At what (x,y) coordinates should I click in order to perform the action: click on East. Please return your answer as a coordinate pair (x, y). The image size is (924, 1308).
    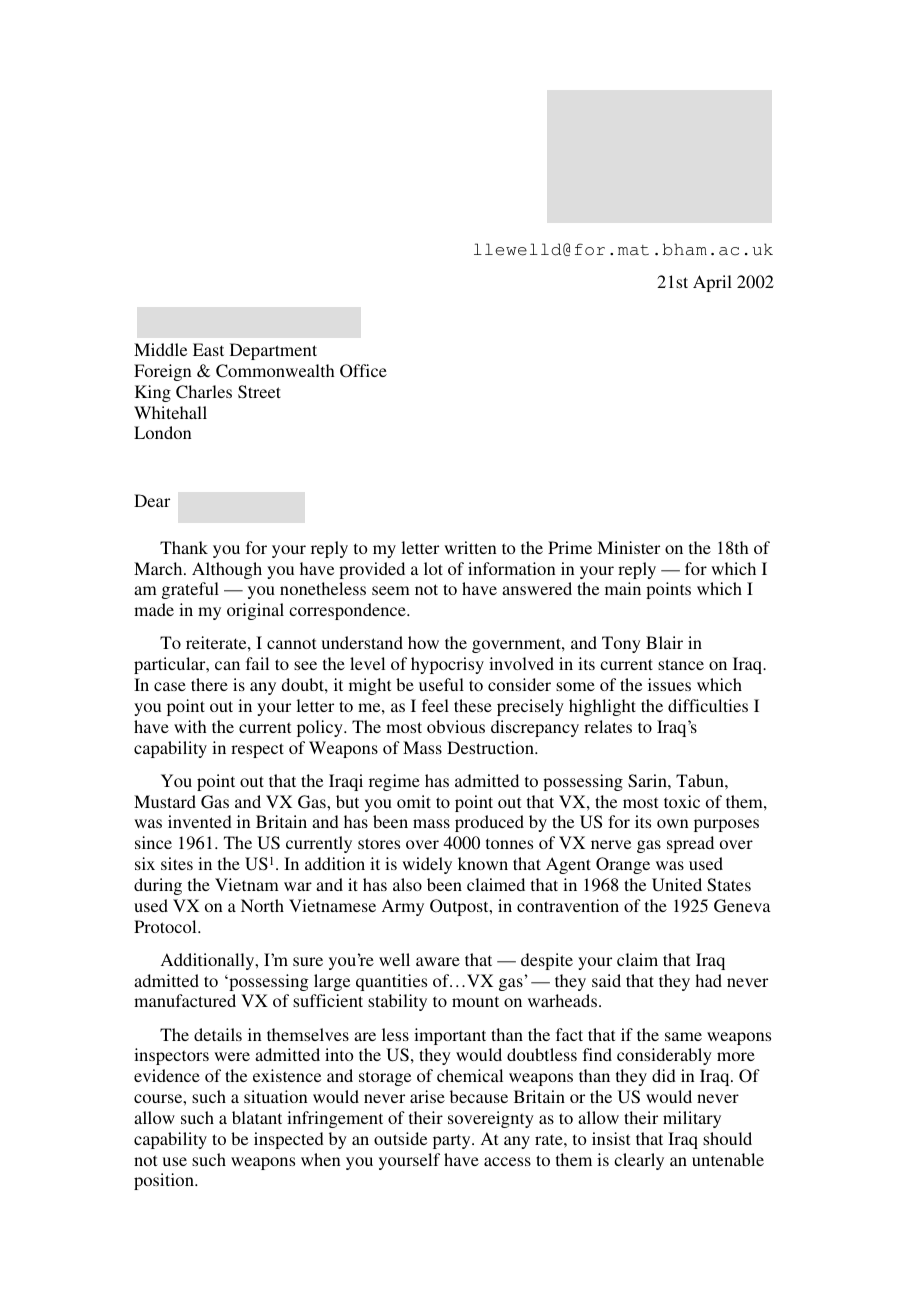
    Looking at the image, I should click on (208, 349).
